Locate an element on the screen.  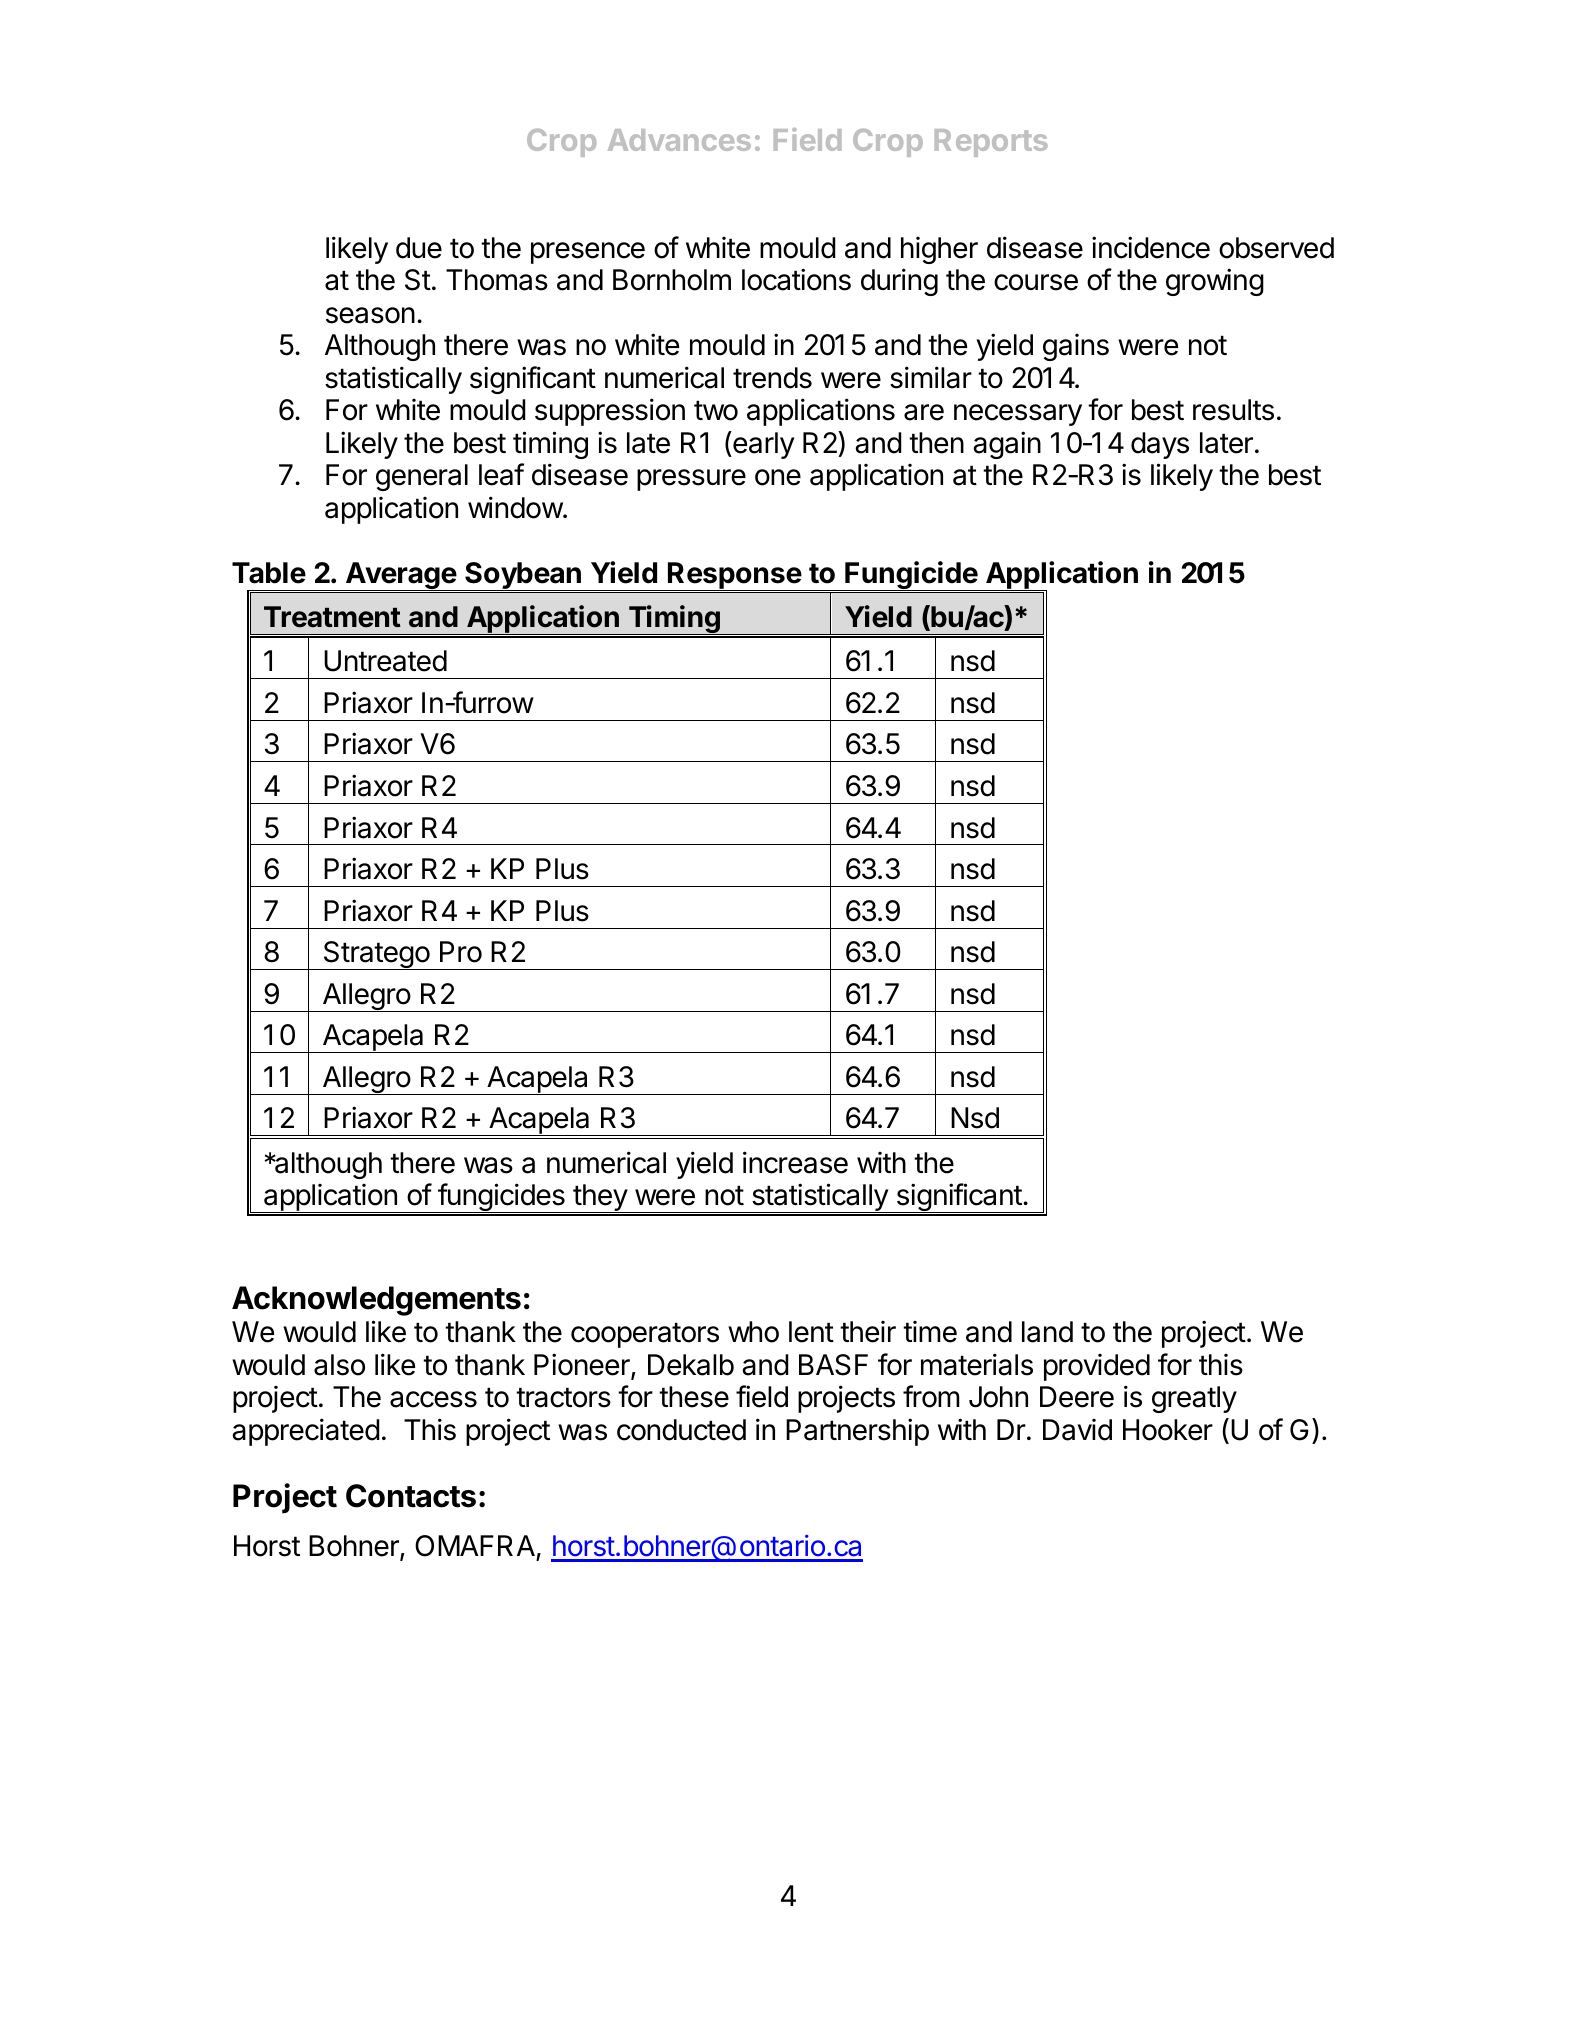
Contacts is located at coordinates (411, 1496).
